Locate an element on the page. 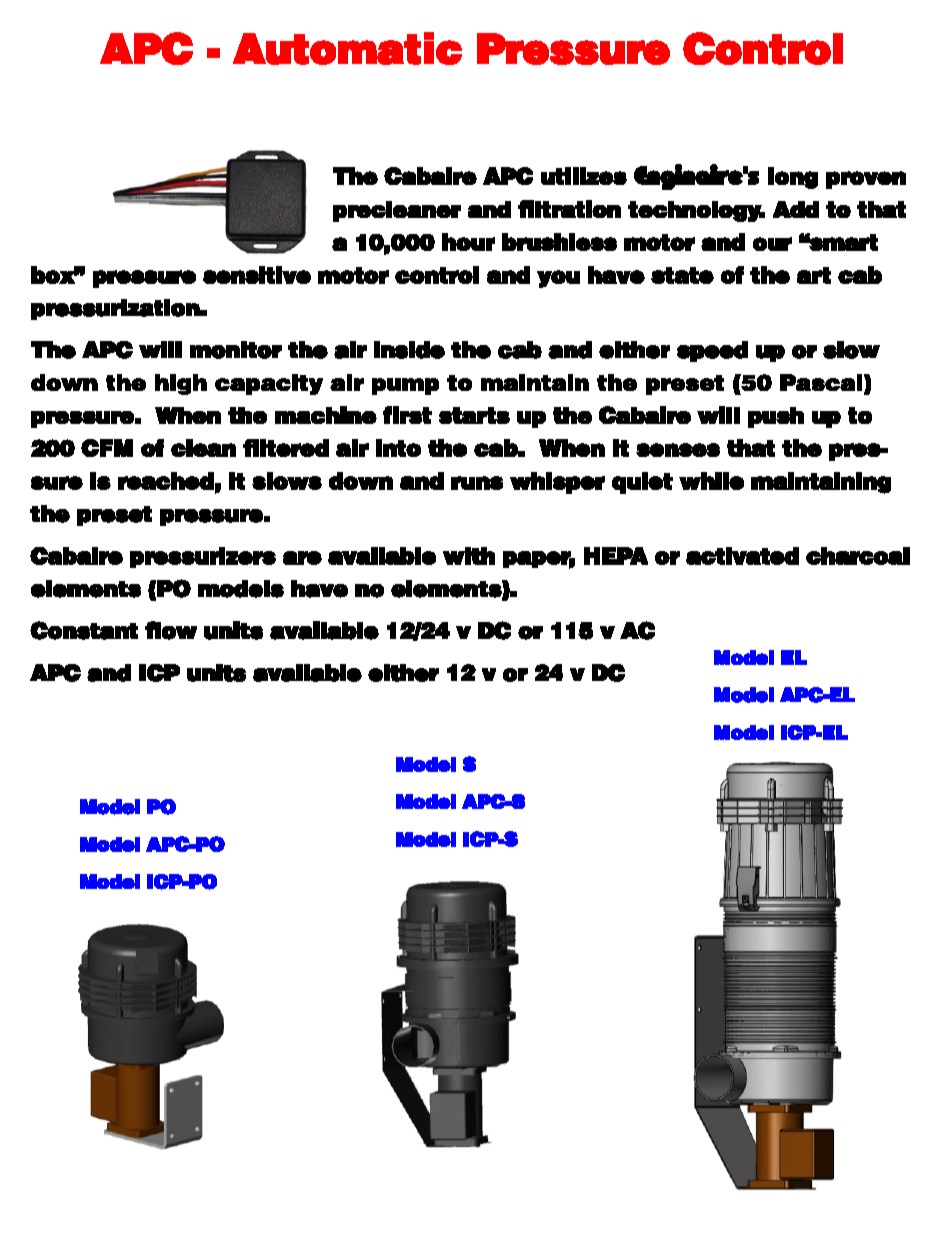 Image resolution: width=952 pixels, height=1233 pixels. Automatic is located at coordinates (347, 48).
